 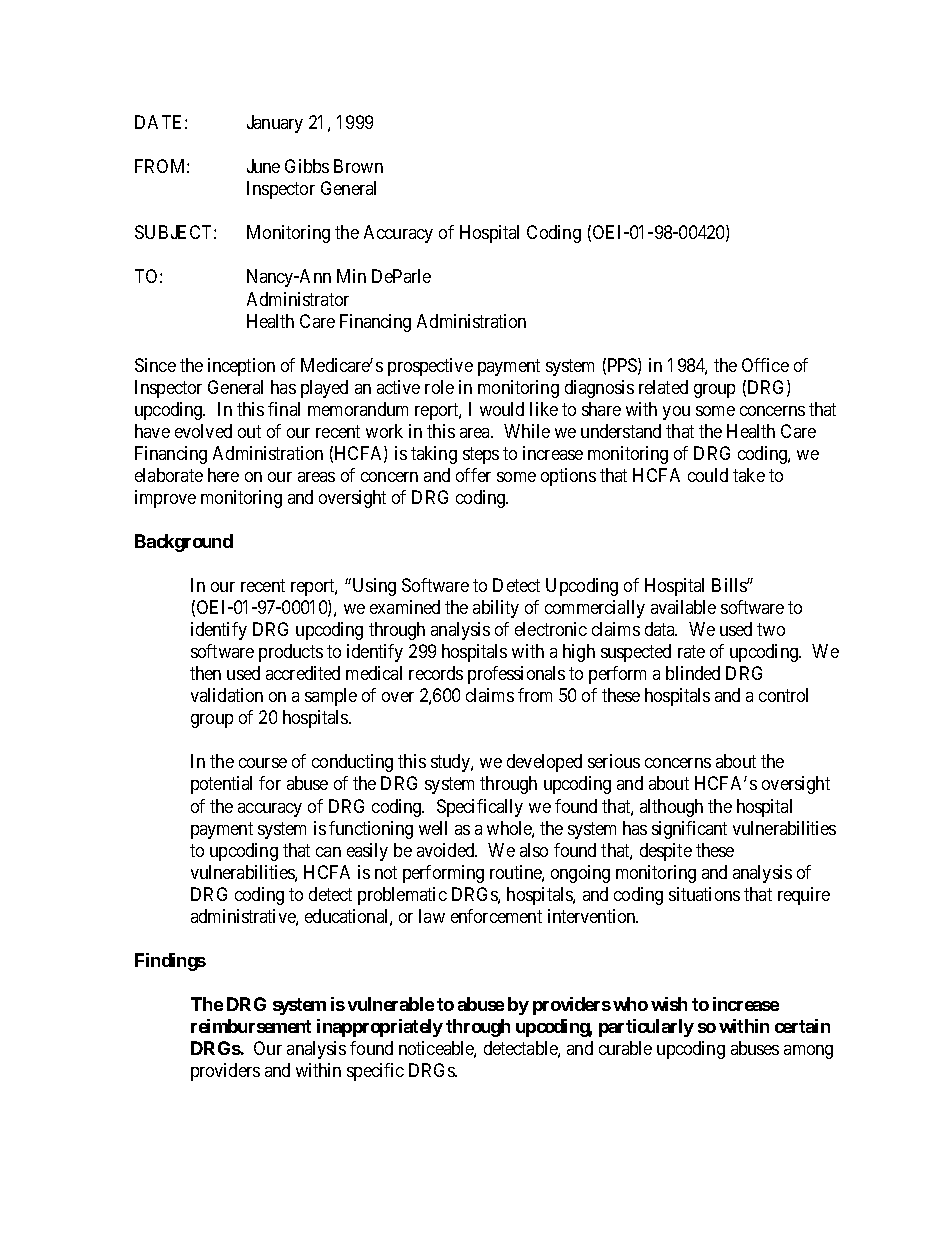 I want to click on reimbursement, so click(x=251, y=1026).
